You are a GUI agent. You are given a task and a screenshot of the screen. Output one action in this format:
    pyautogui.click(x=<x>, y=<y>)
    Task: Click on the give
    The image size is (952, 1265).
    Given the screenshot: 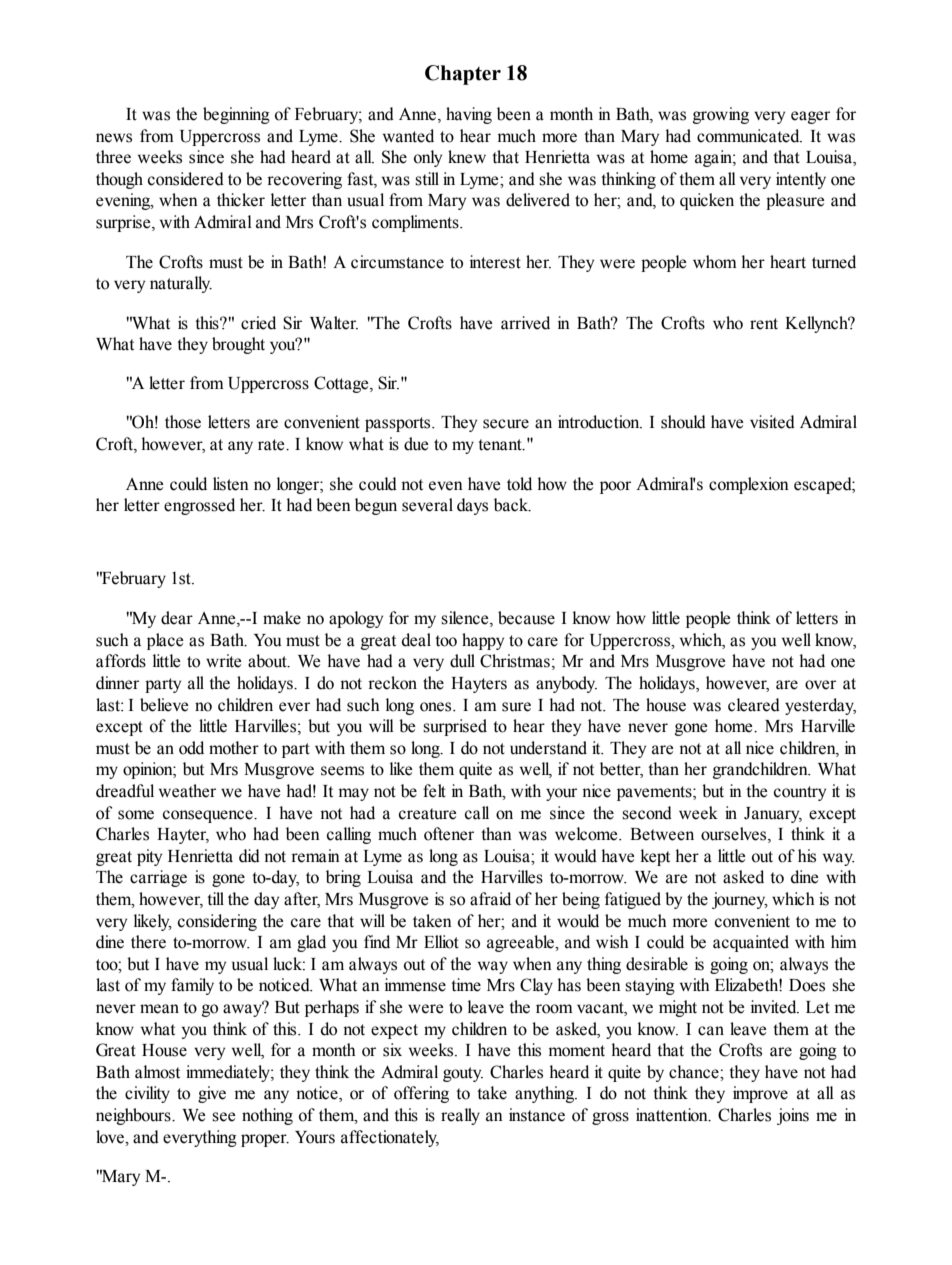 What is the action you would take?
    pyautogui.click(x=212, y=1094)
